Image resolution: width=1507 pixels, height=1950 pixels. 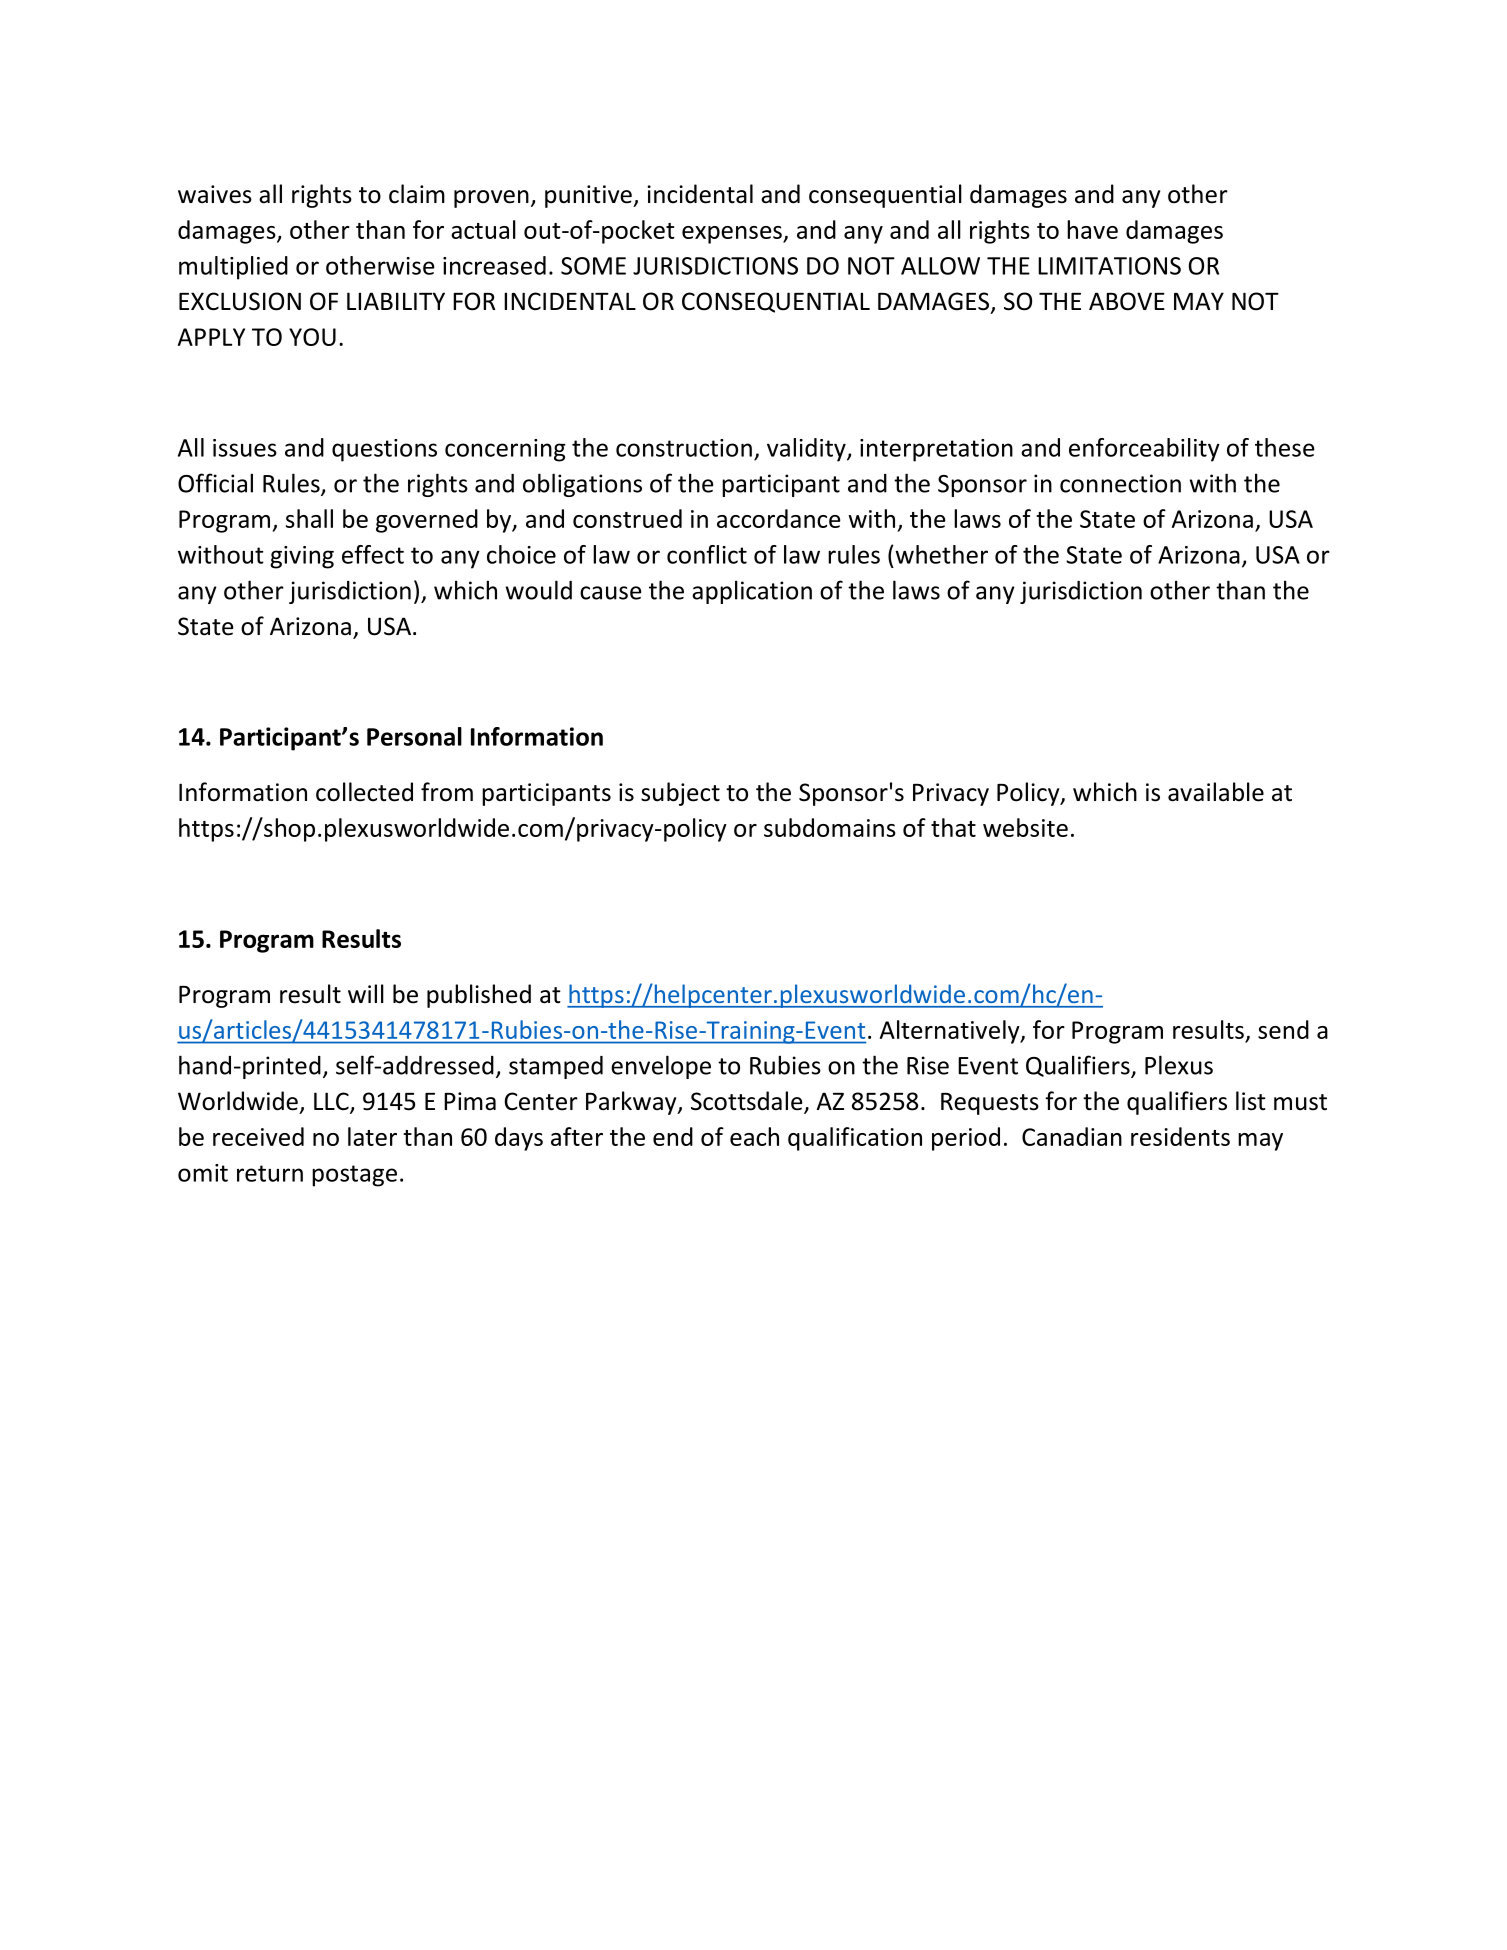 I want to click on residents, so click(x=1180, y=1136).
